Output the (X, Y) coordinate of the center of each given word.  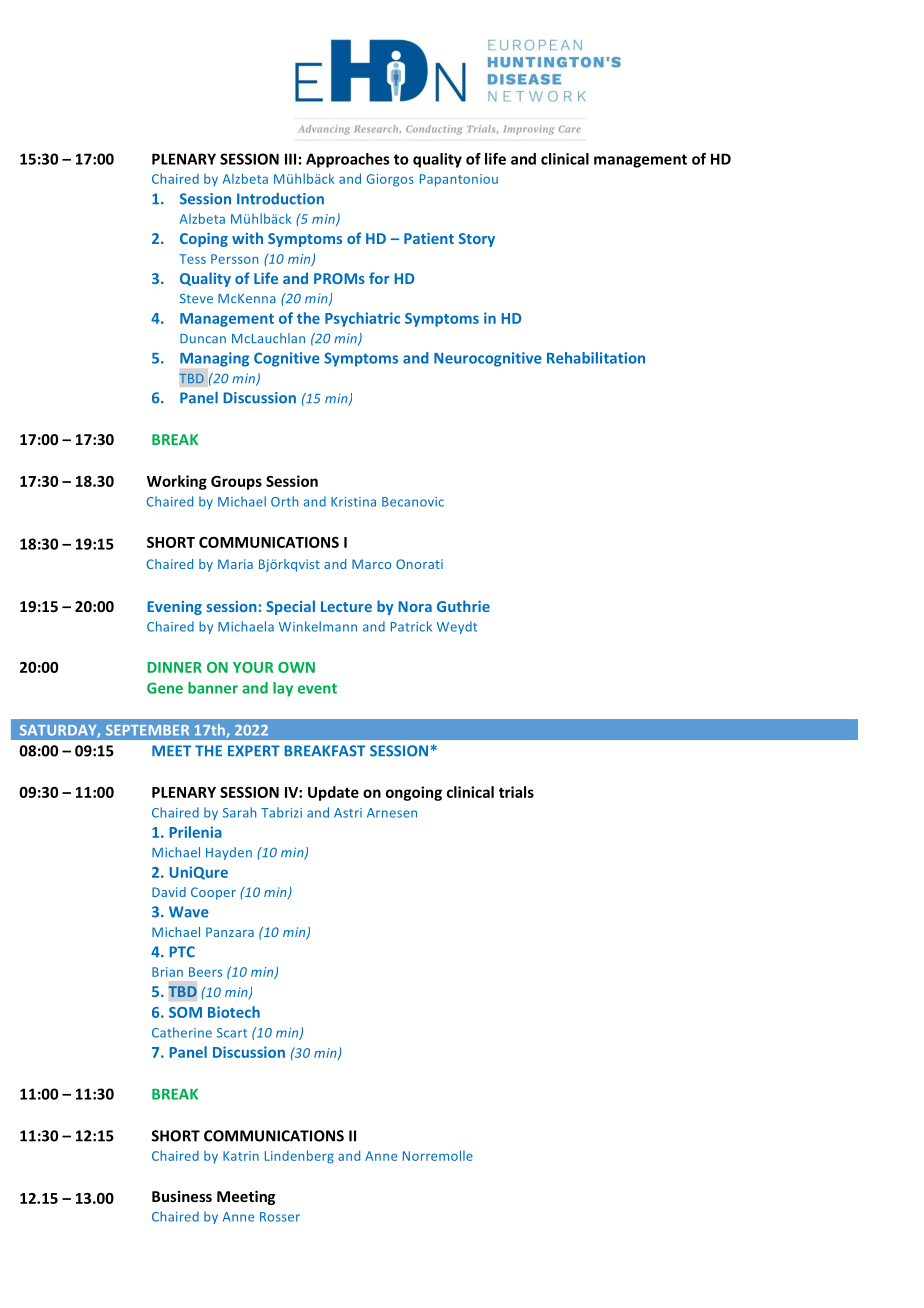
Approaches (347, 160)
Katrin (241, 1156)
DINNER (174, 667)
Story (477, 240)
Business (182, 1196)
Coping (204, 240)
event (317, 688)
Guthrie (463, 606)
